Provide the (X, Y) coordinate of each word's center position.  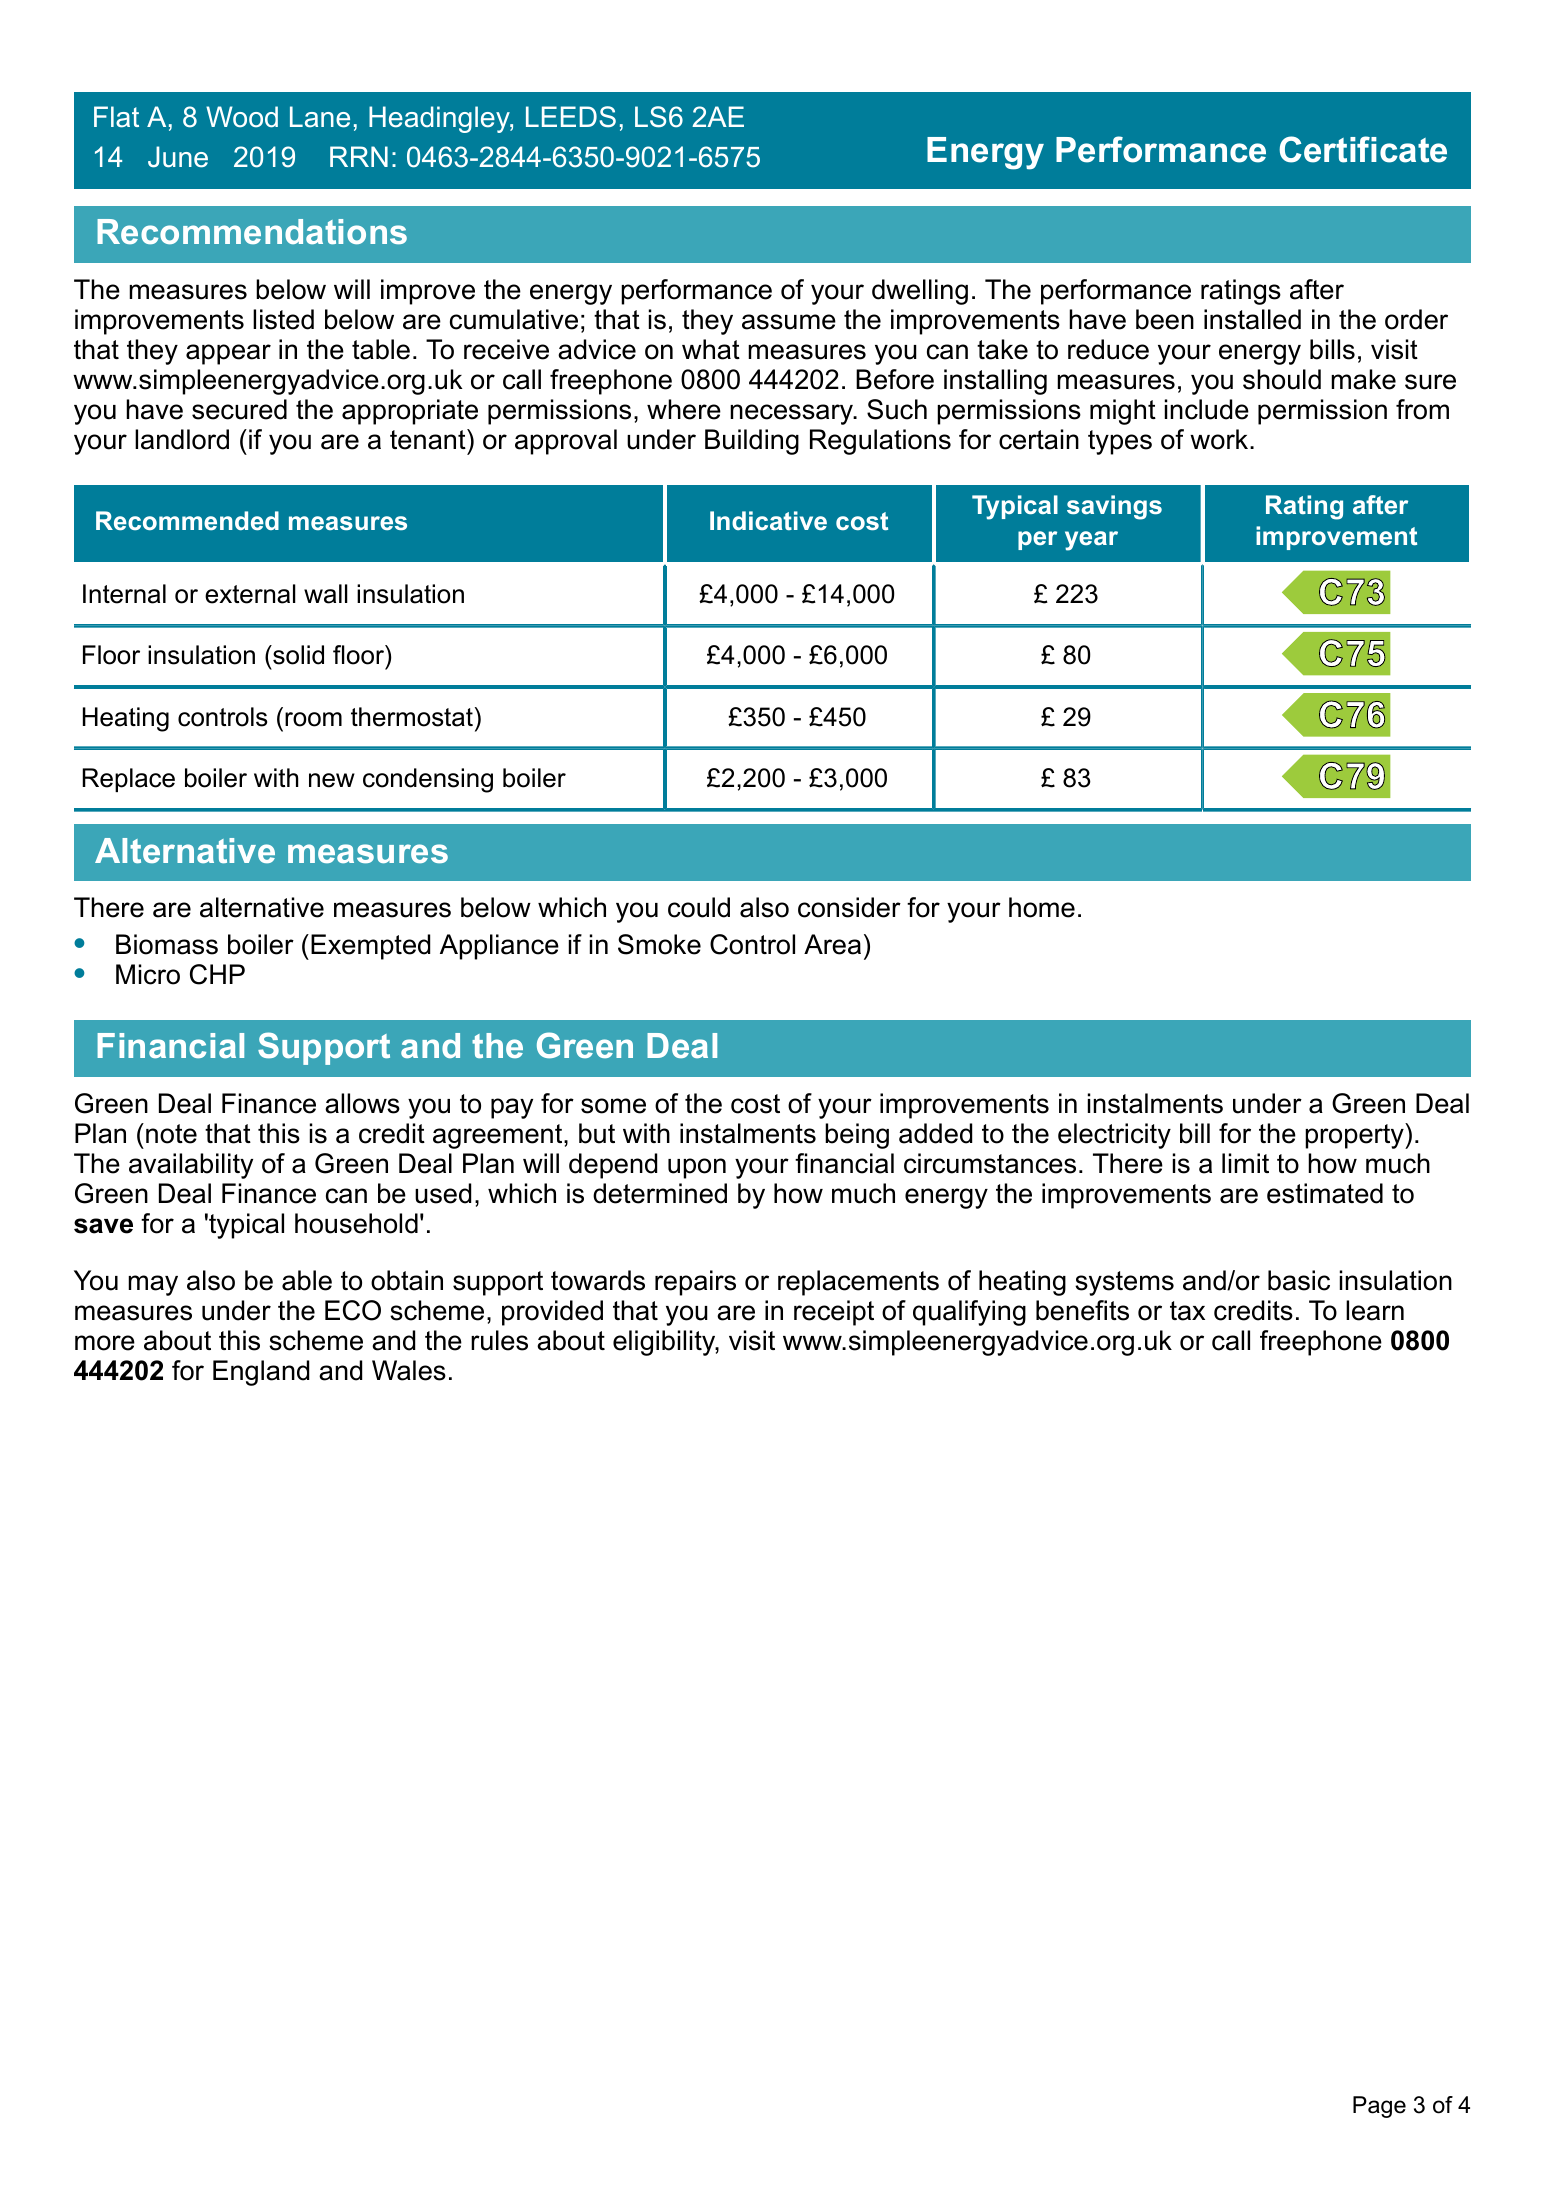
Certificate (1363, 149)
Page (1379, 2107)
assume (789, 322)
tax (1187, 1311)
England (261, 1373)
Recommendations (252, 231)
